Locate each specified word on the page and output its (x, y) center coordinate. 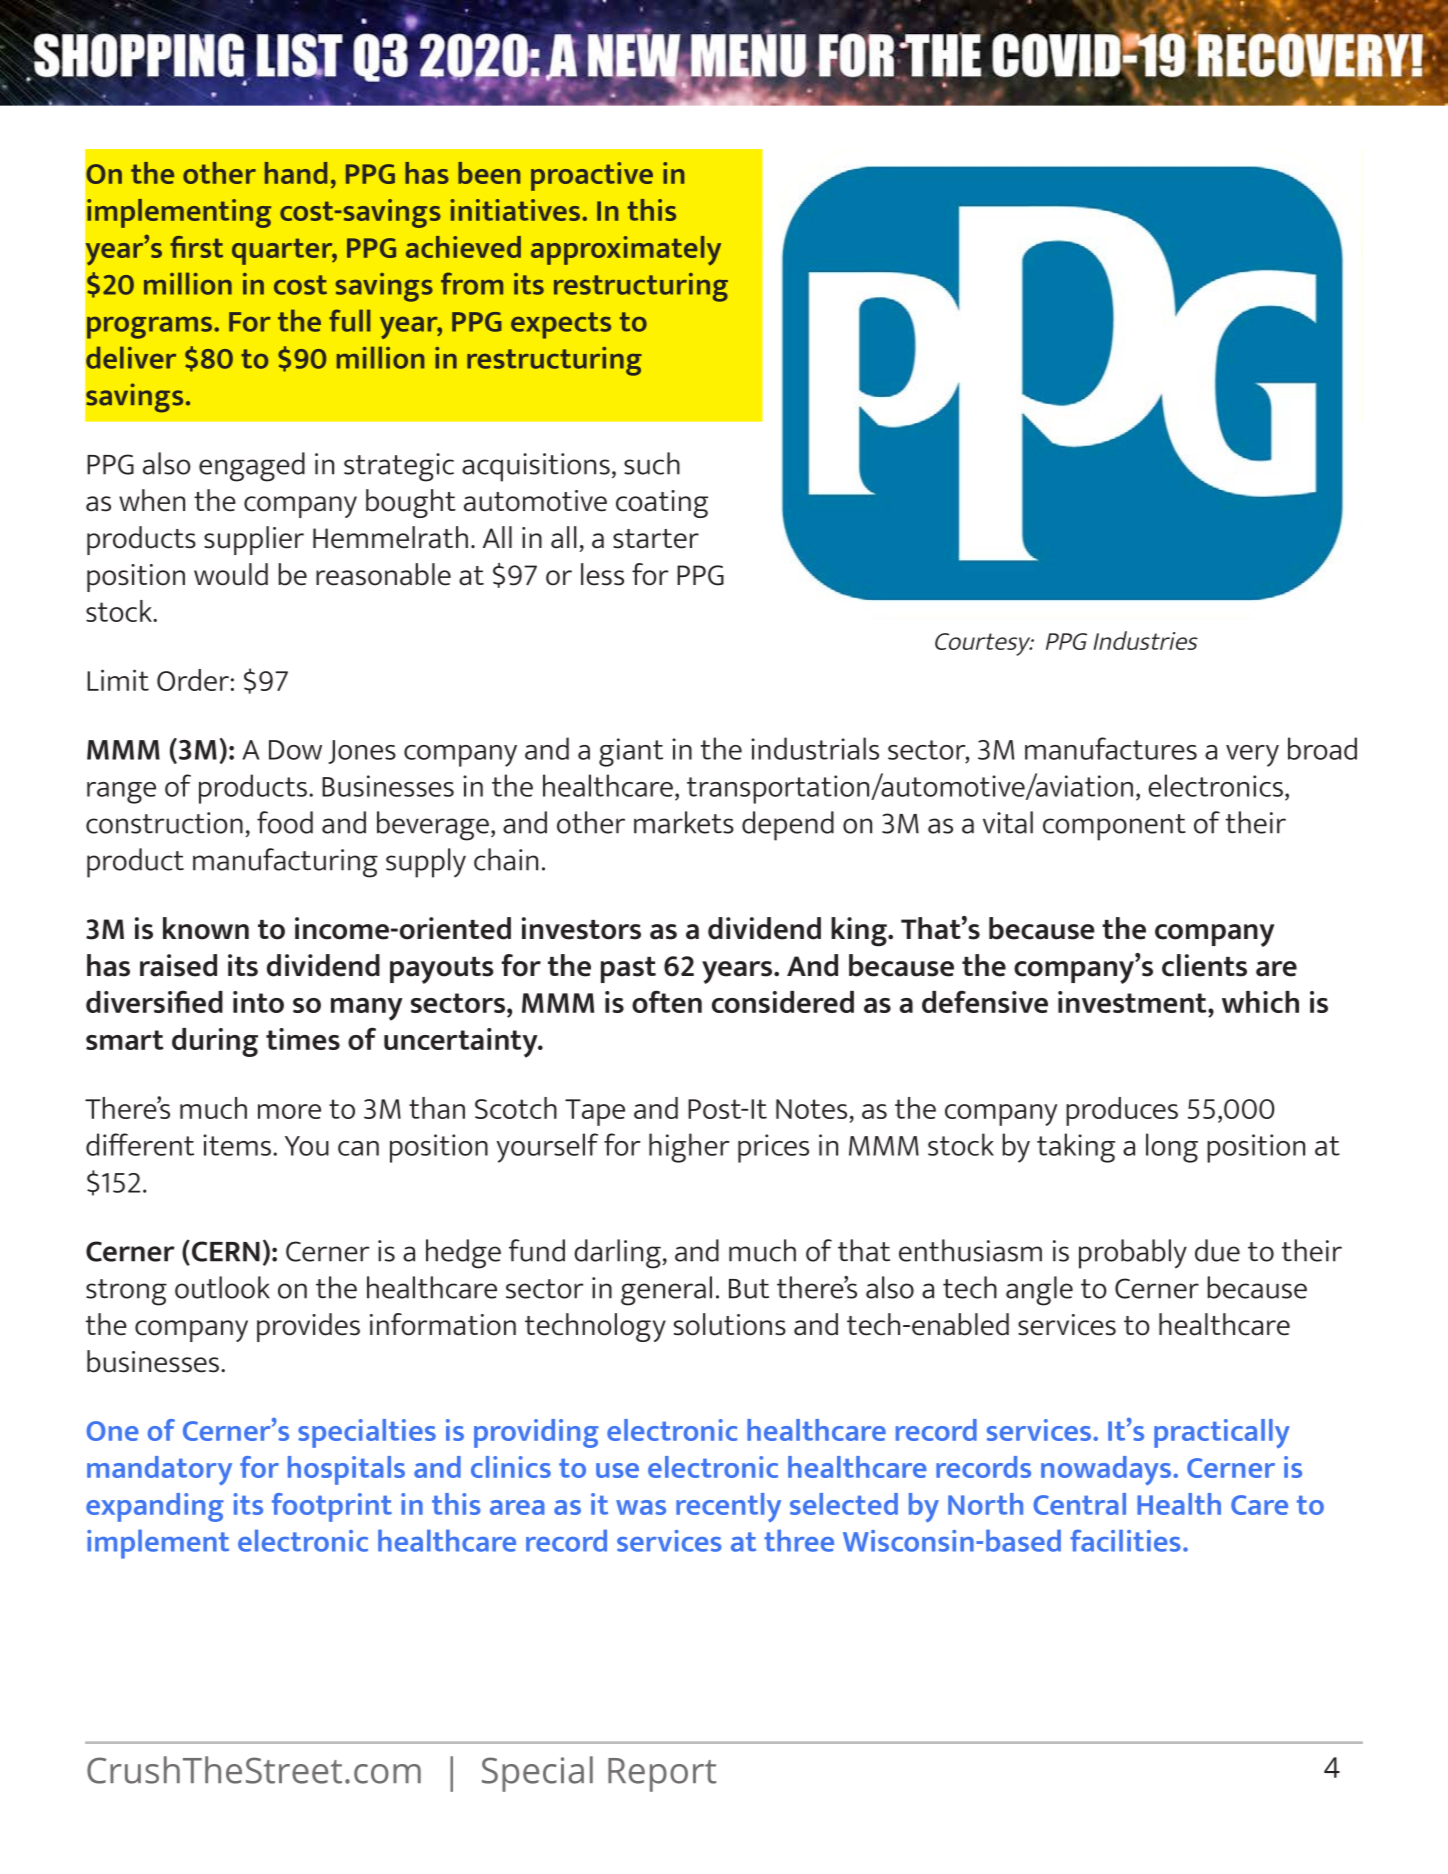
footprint (332, 1507)
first (196, 247)
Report (662, 1775)
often (667, 1001)
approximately (626, 251)
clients (1204, 965)
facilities (1125, 1540)
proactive (592, 176)
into (258, 1002)
